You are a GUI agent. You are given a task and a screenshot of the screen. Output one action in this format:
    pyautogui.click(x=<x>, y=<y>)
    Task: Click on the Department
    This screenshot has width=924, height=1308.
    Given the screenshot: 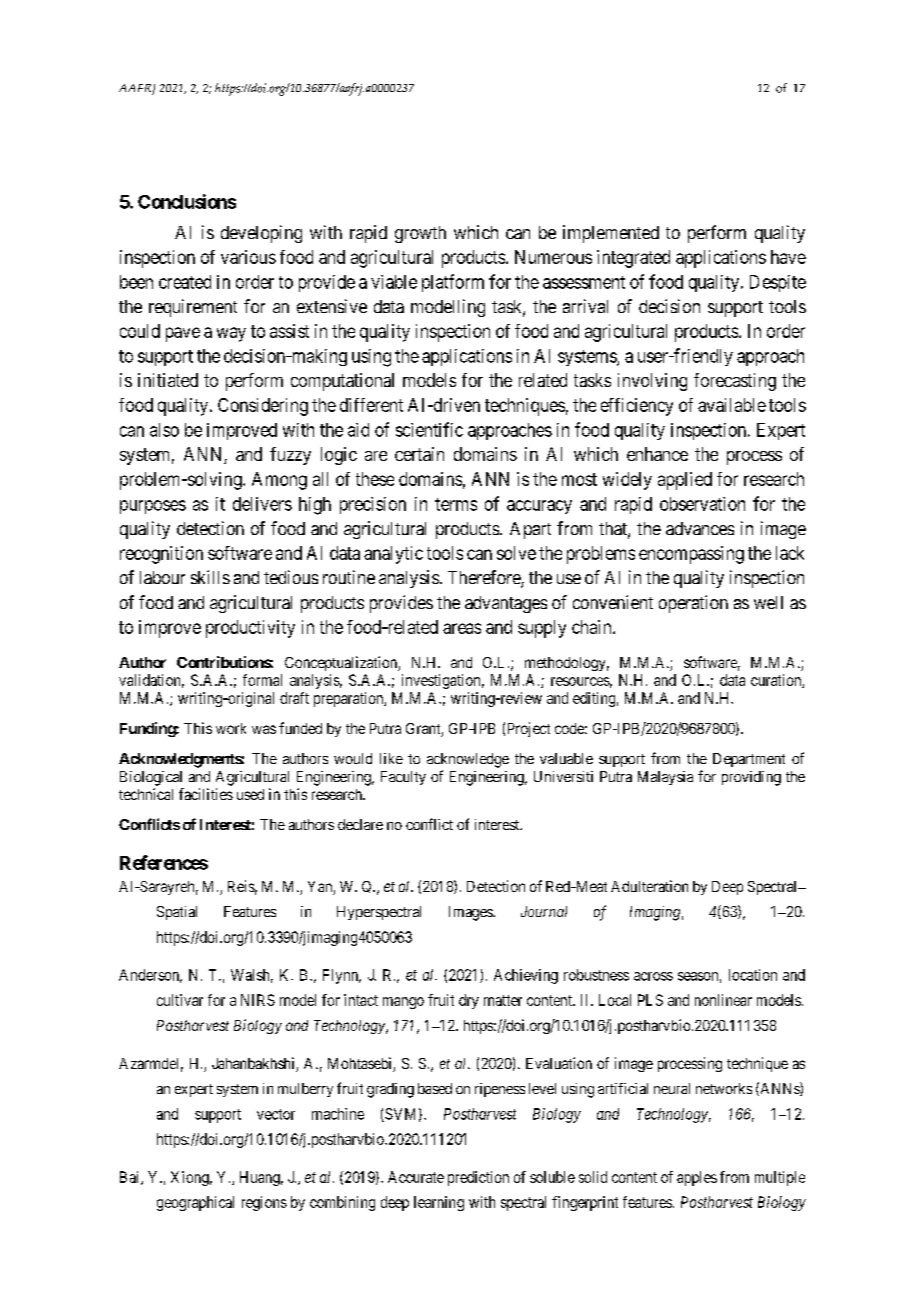 What is the action you would take?
    pyautogui.click(x=749, y=760)
